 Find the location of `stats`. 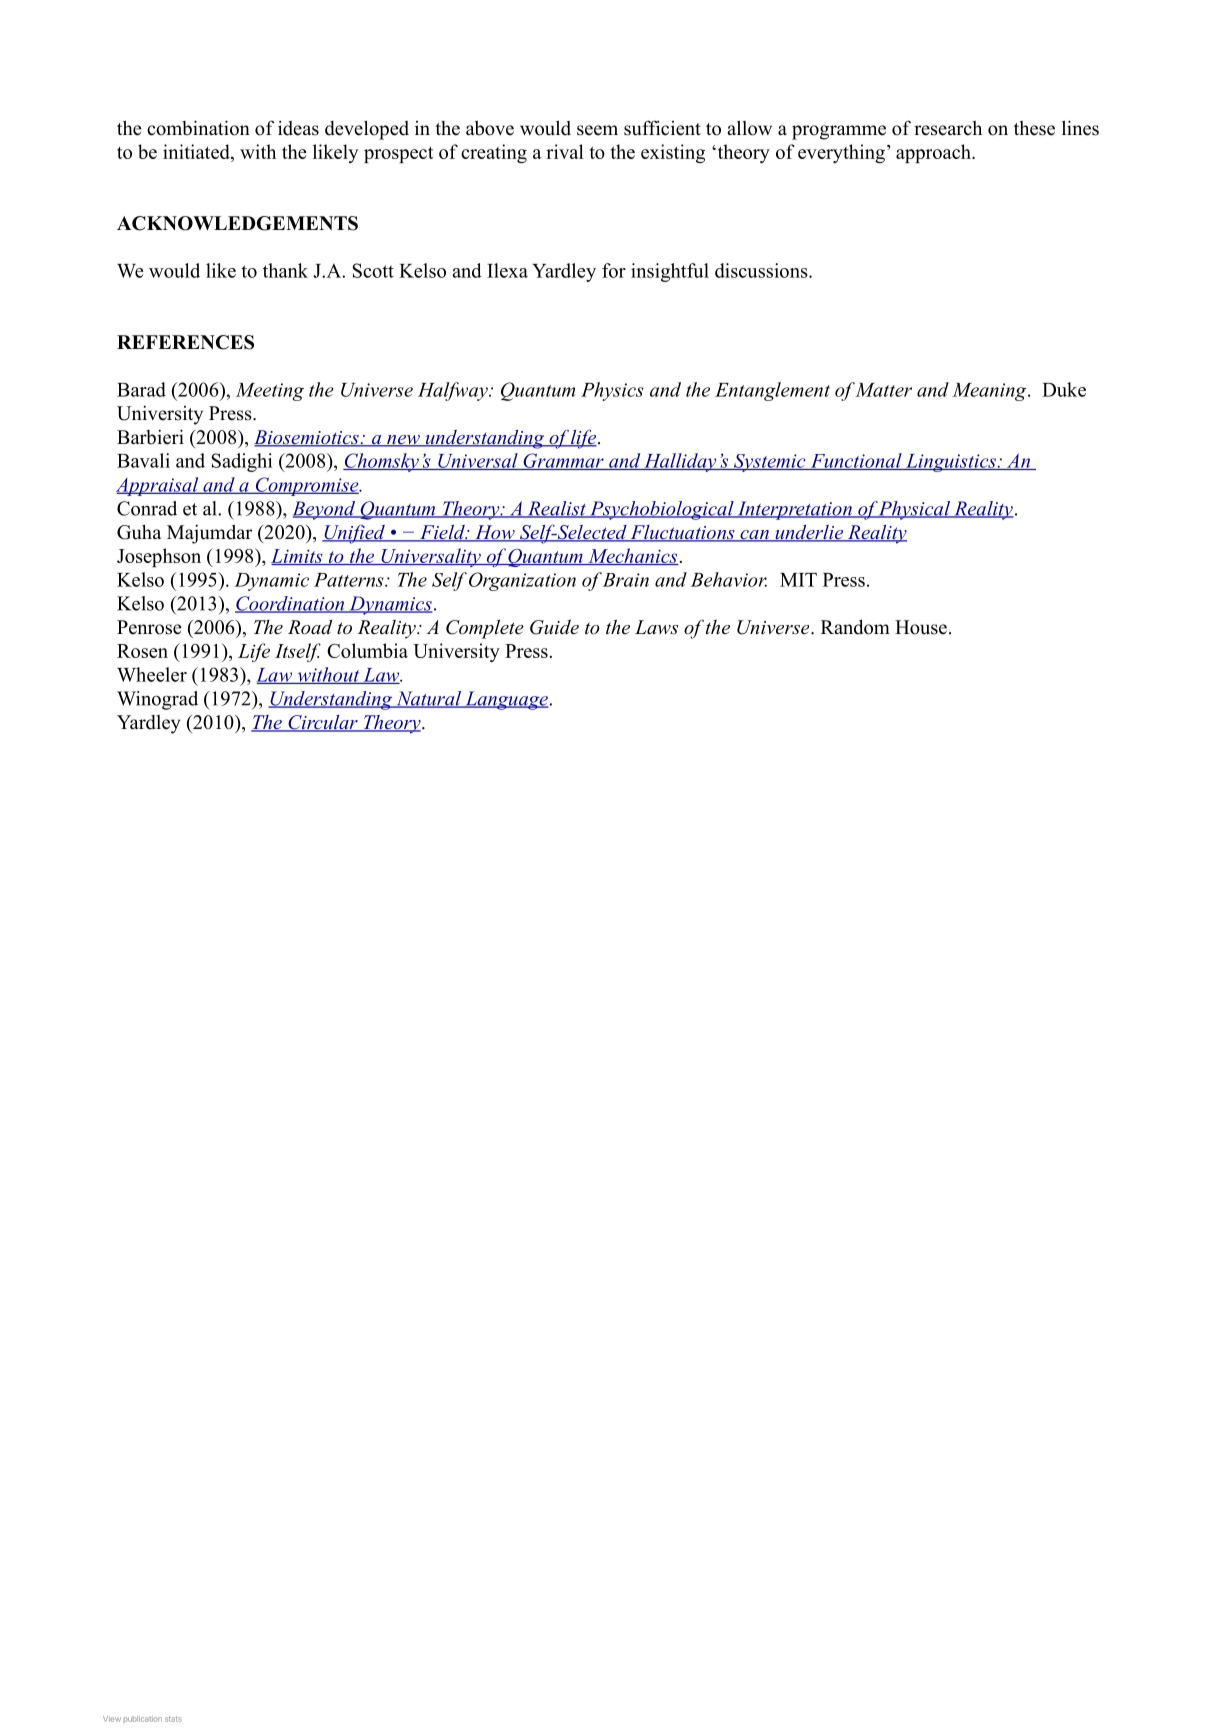

stats is located at coordinates (173, 1719).
